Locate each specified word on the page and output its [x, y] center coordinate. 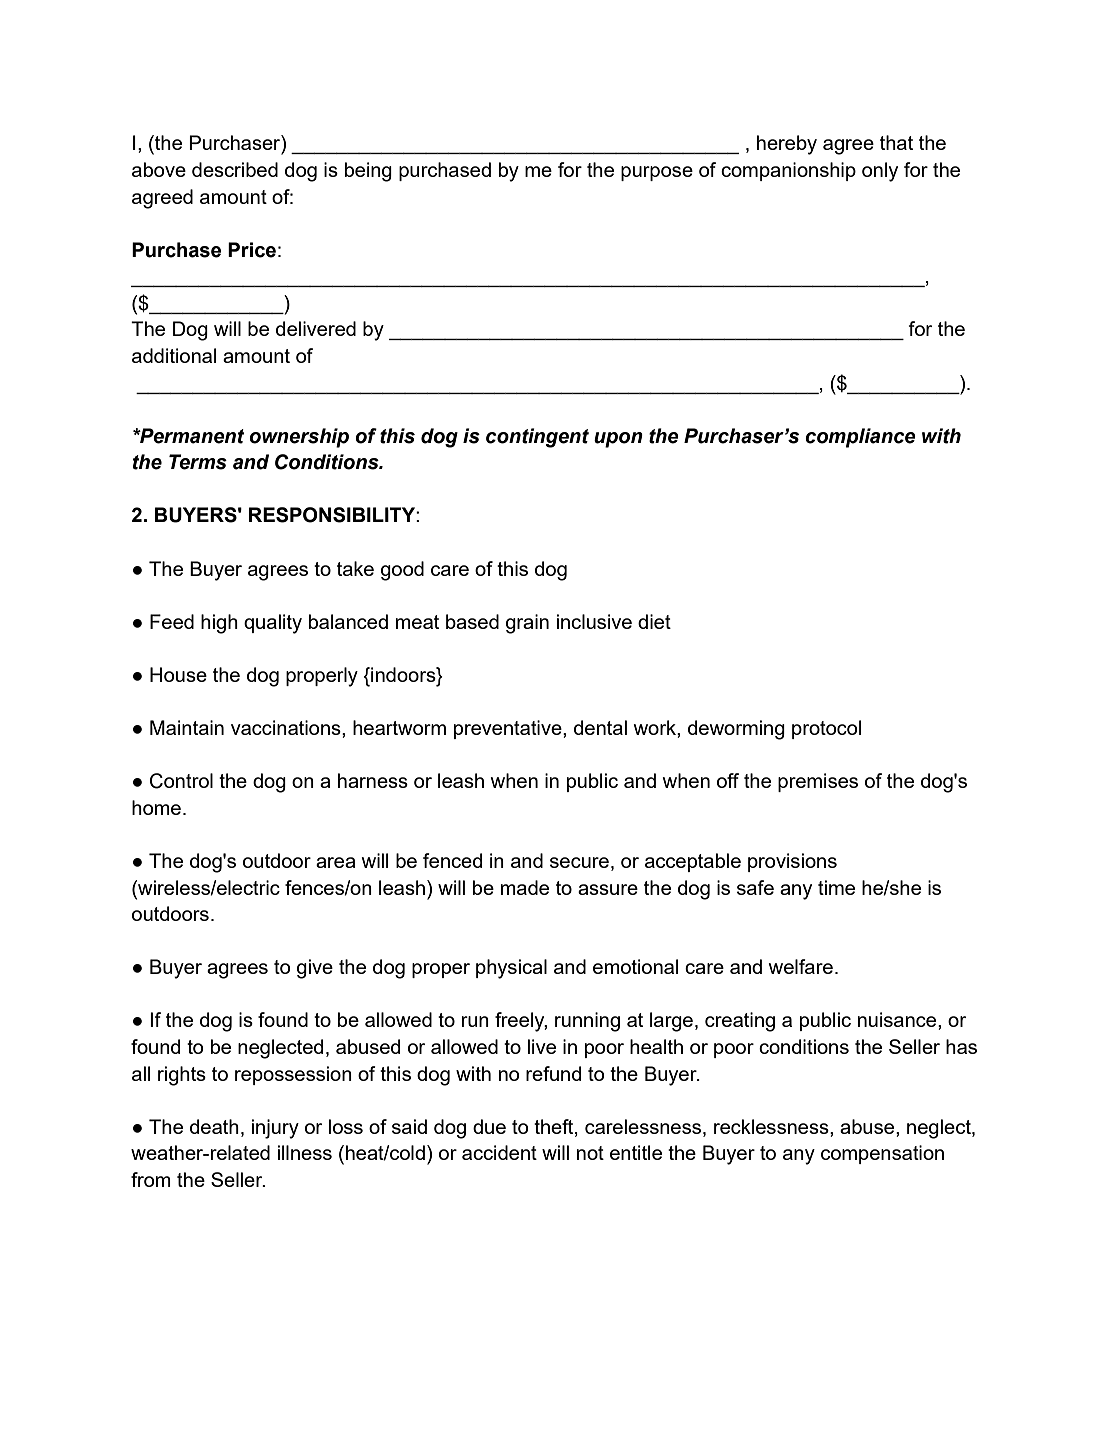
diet [654, 621]
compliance [860, 438]
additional [174, 355]
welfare [801, 966]
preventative [509, 729]
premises [818, 782]
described [235, 169]
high [219, 624]
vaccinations [287, 727]
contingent [537, 438]
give [315, 969]
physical [511, 969]
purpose [657, 173]
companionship [788, 171]
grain [527, 624]
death [214, 1126]
